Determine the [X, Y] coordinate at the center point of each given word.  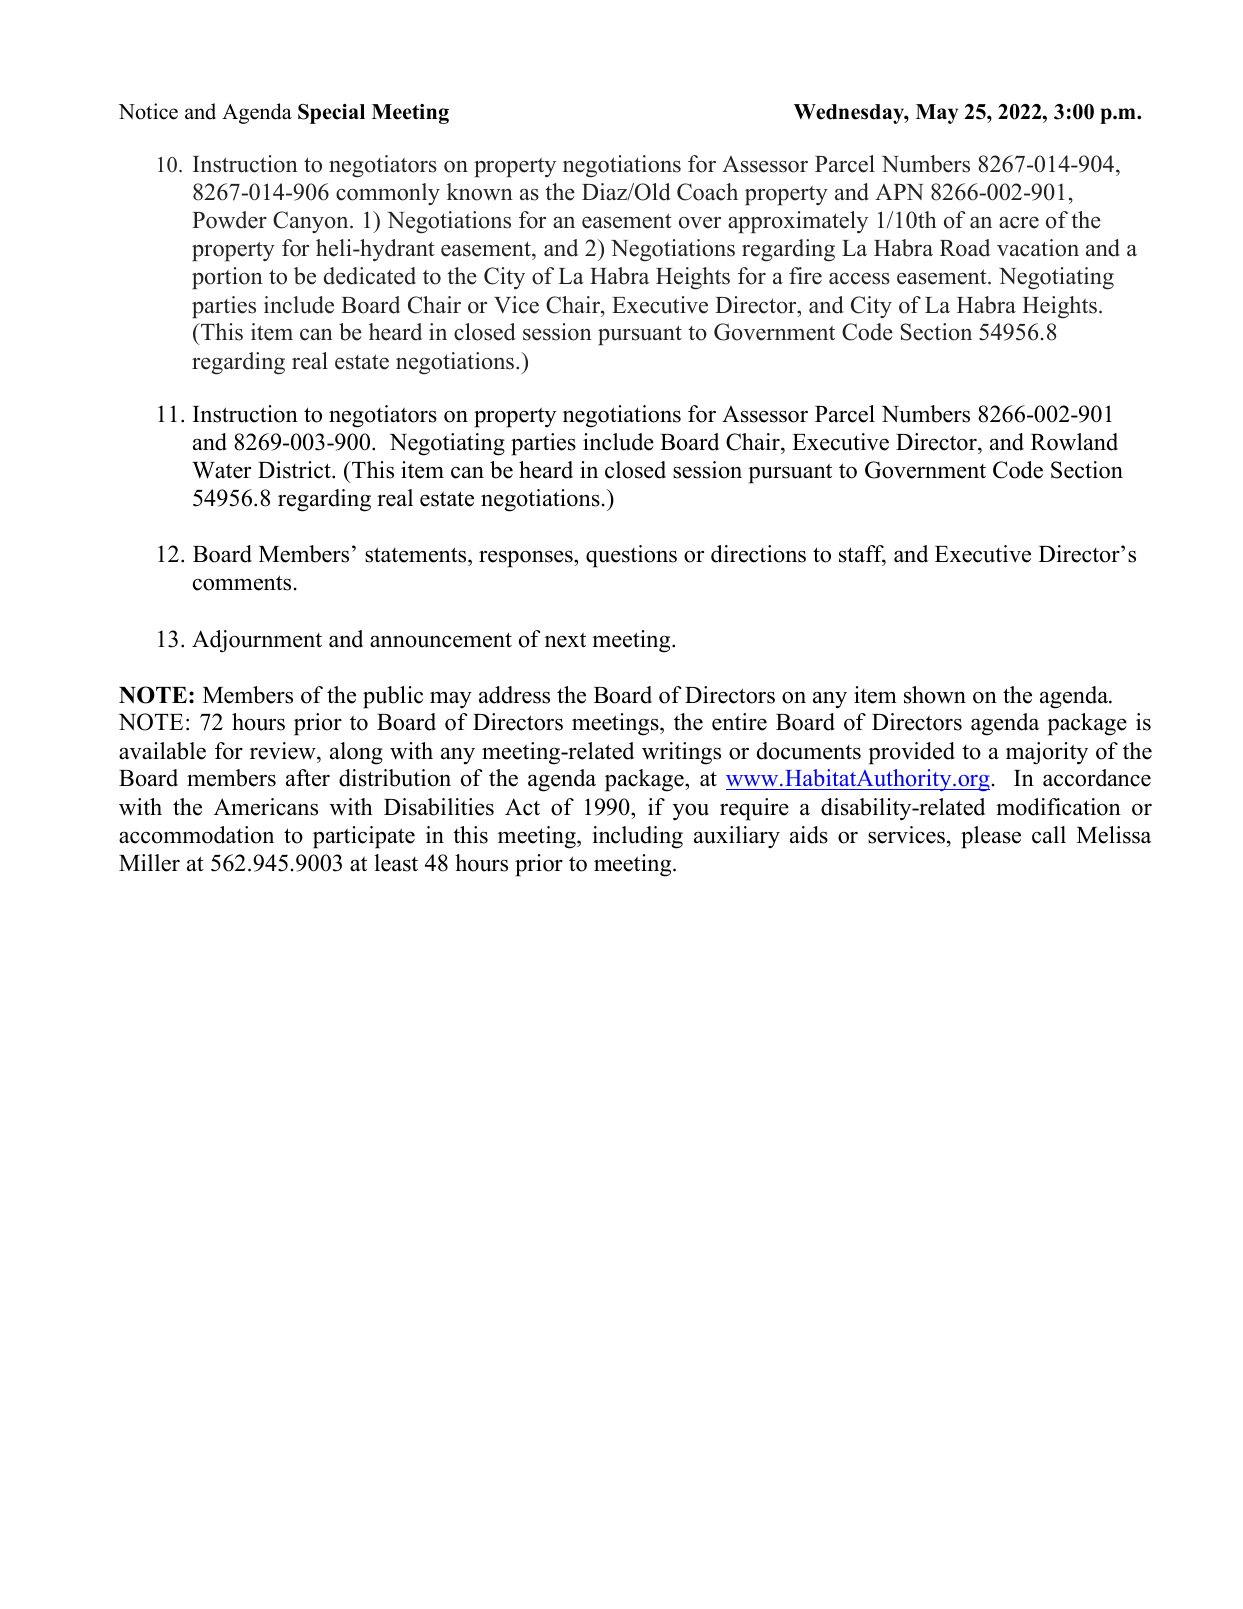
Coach [707, 192]
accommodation [196, 835]
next [565, 640]
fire [805, 276]
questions [631, 556]
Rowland [1074, 442]
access [859, 279]
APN [899, 192]
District [295, 470]
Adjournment [257, 641]
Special [331, 114]
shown [935, 695]
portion [227, 278]
